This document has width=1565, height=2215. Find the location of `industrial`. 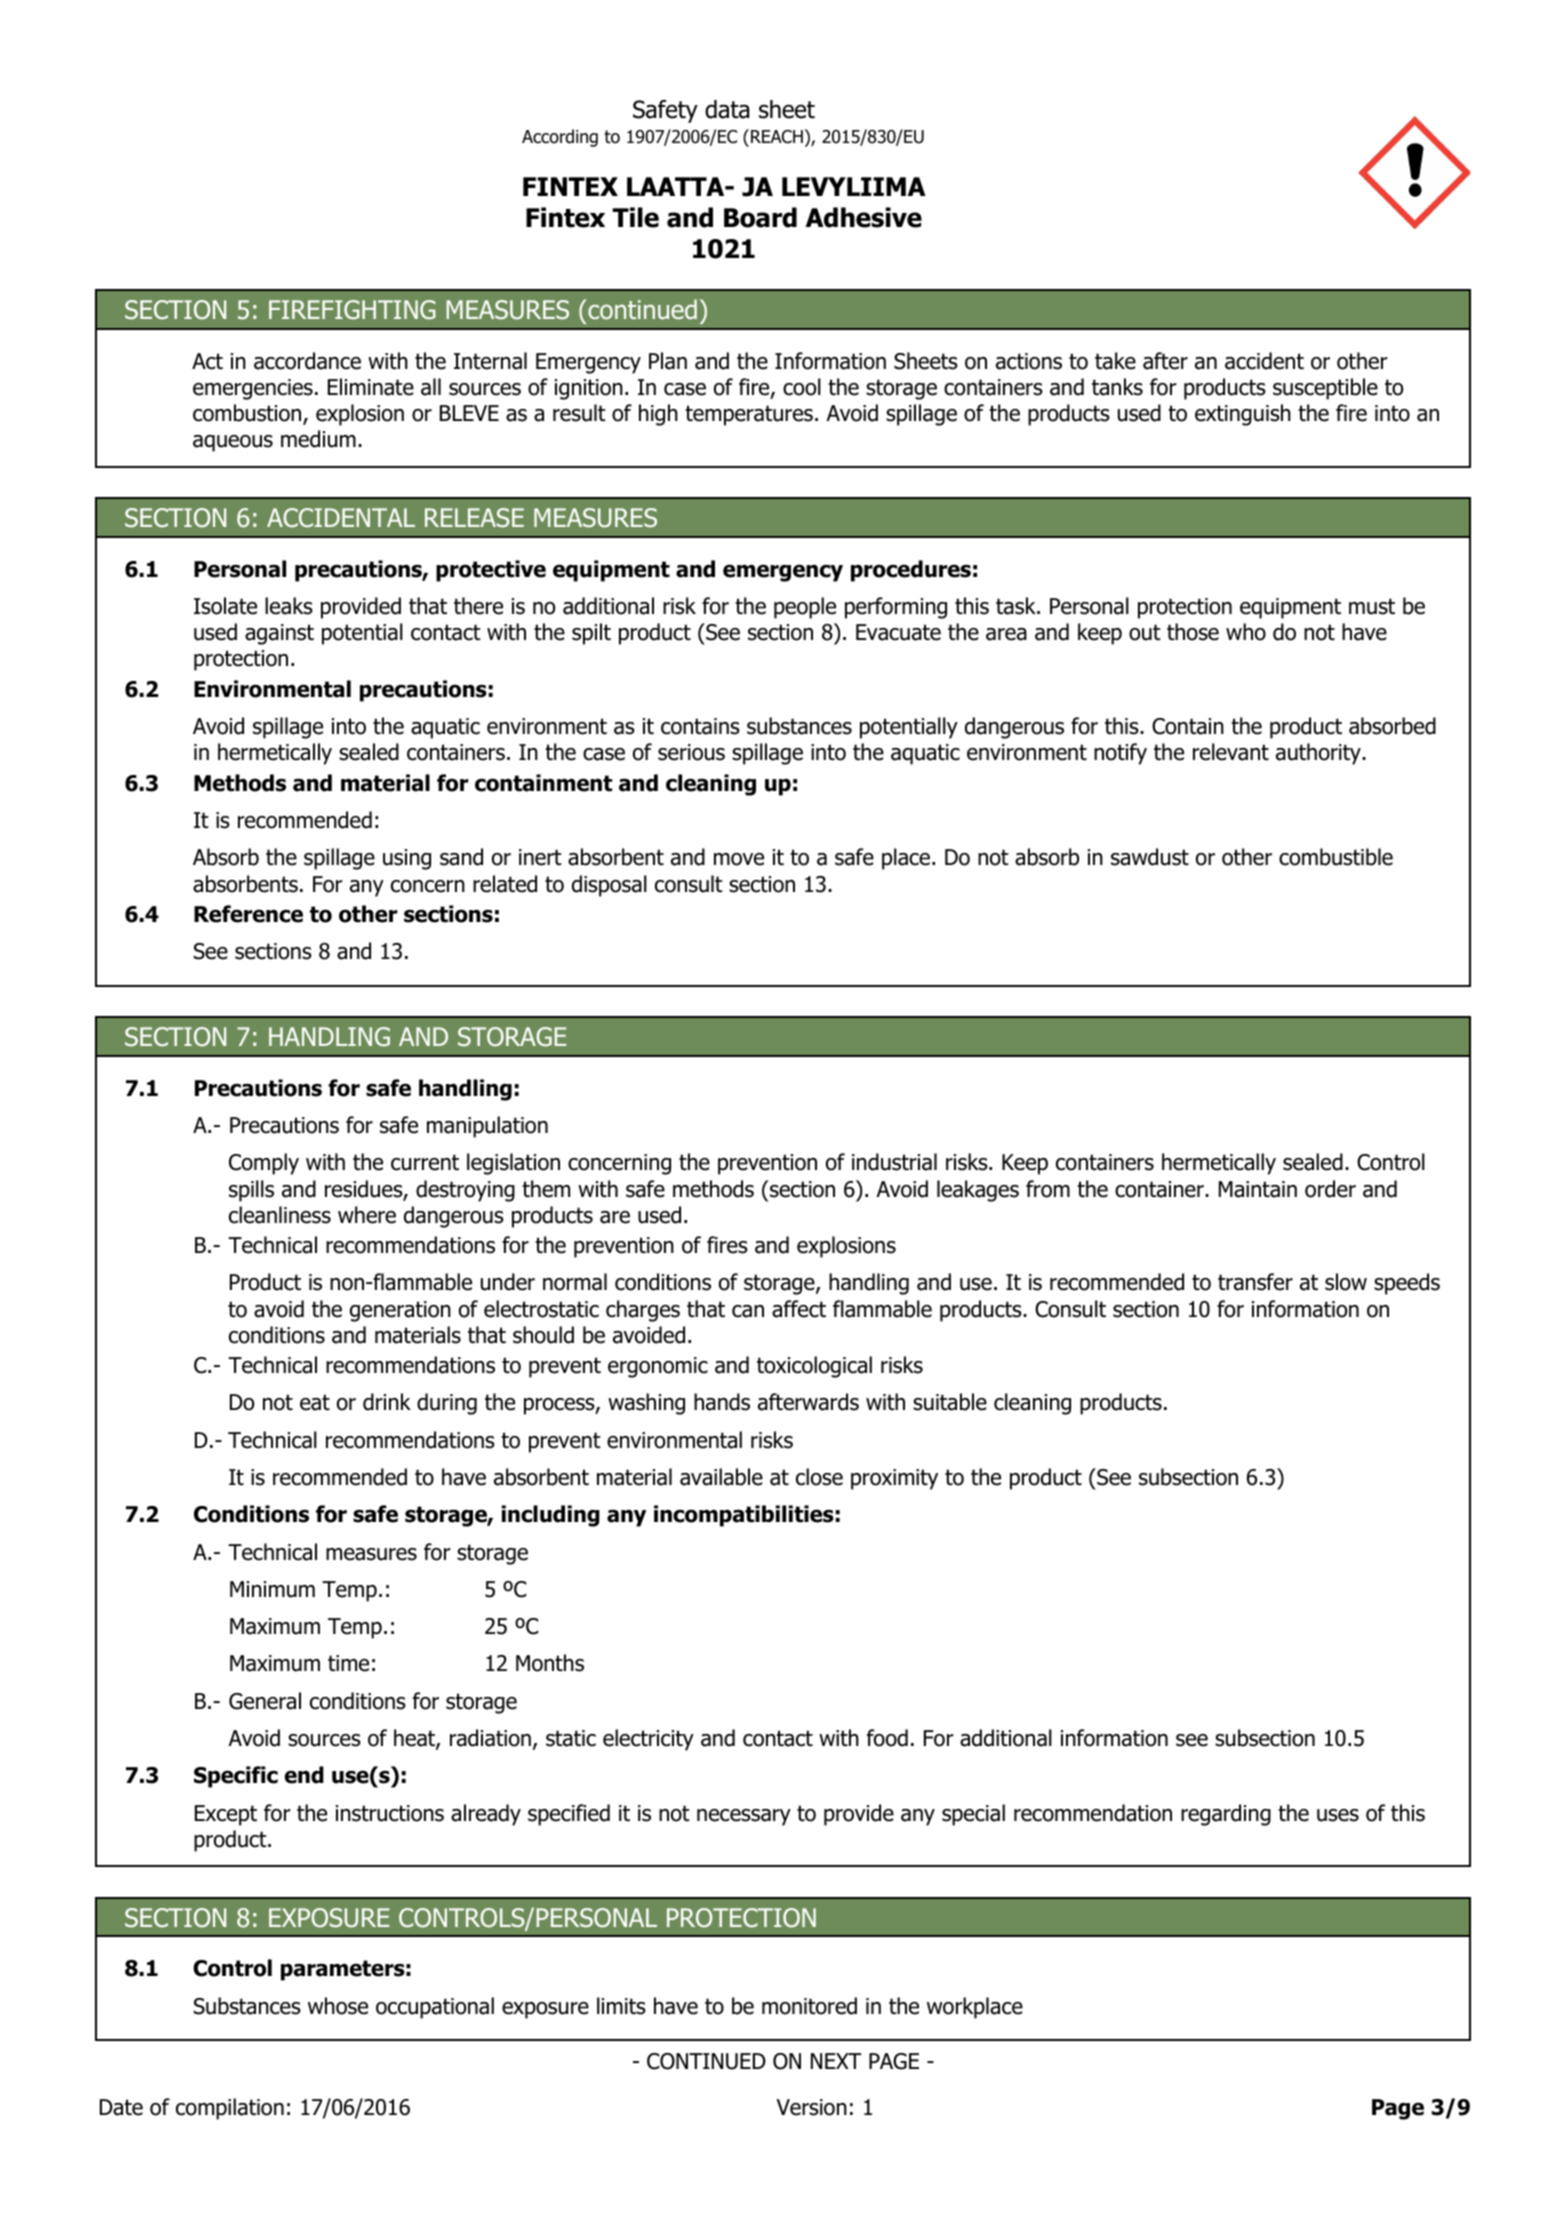

industrial is located at coordinates (894, 1162).
